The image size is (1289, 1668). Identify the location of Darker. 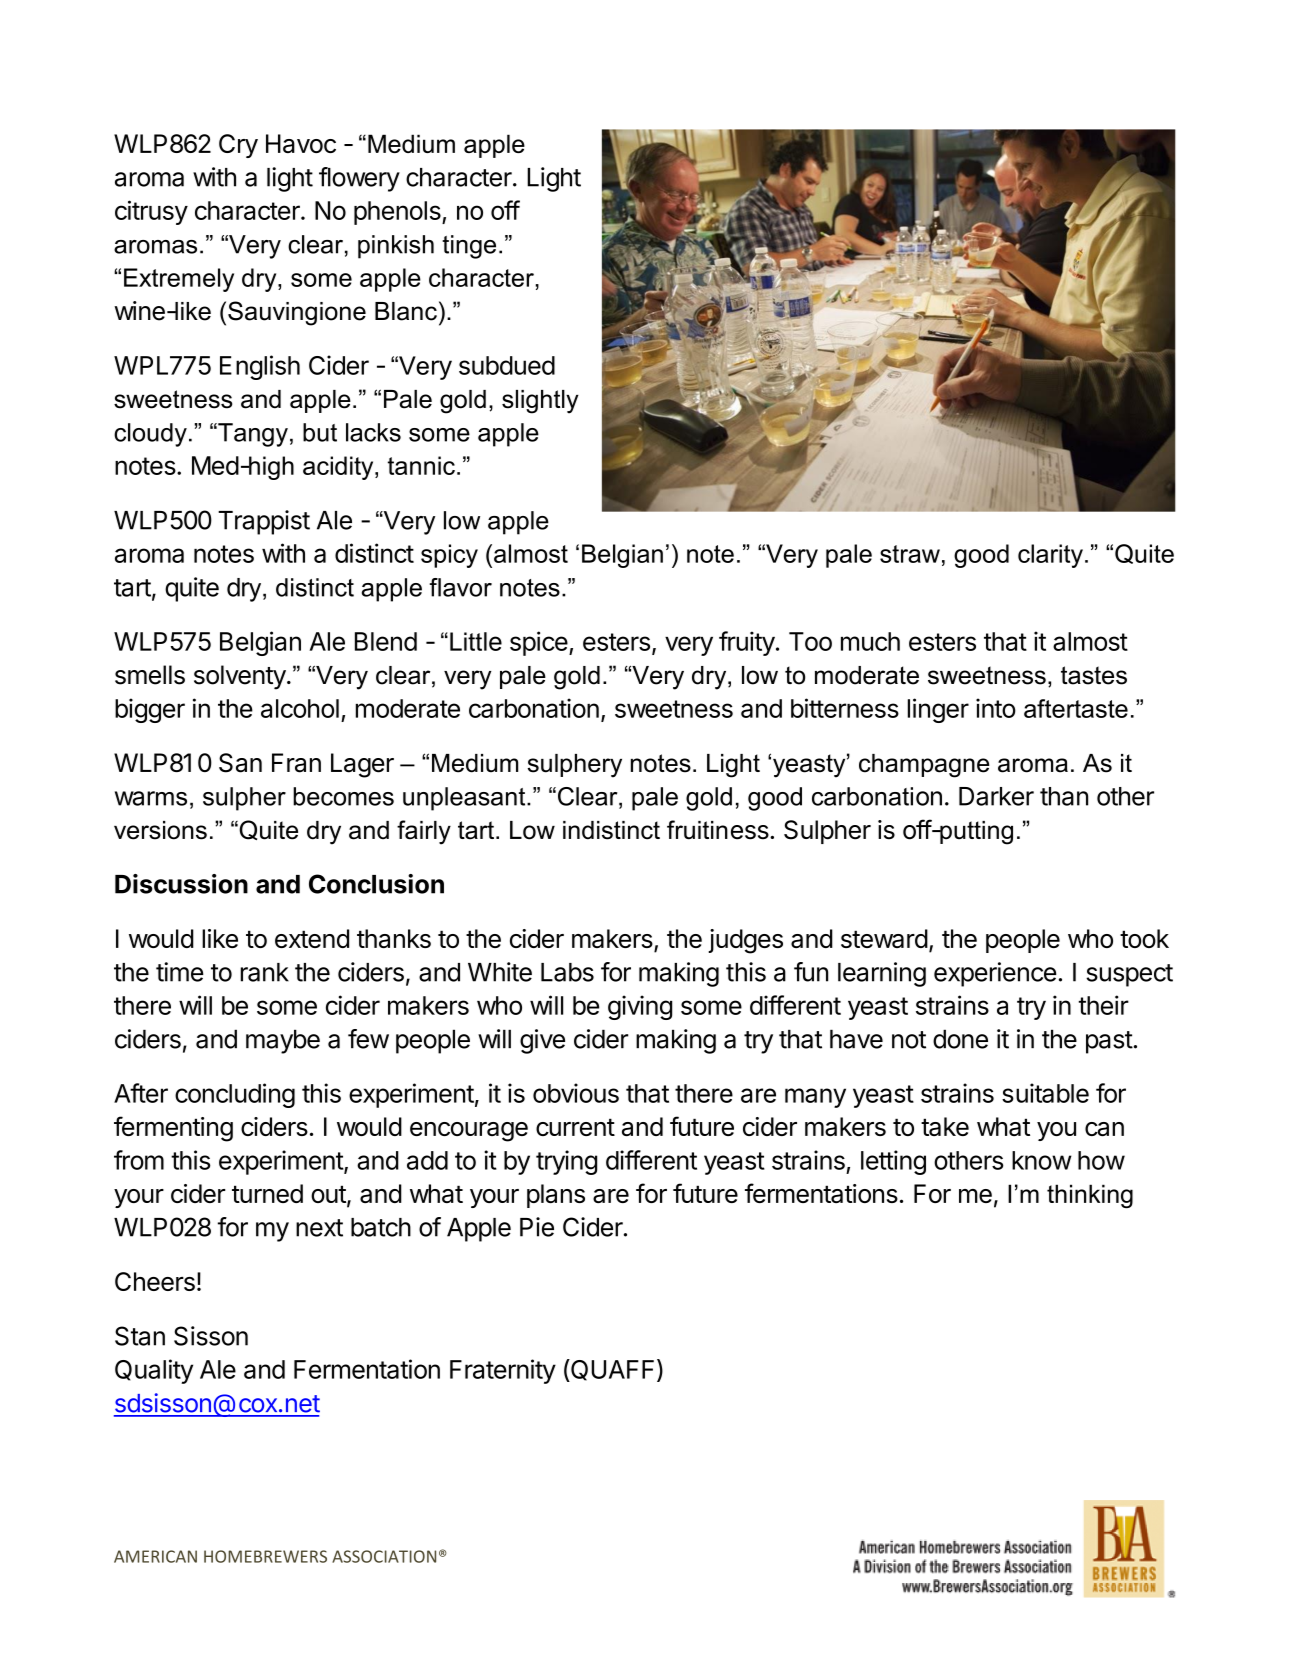
(996, 796).
